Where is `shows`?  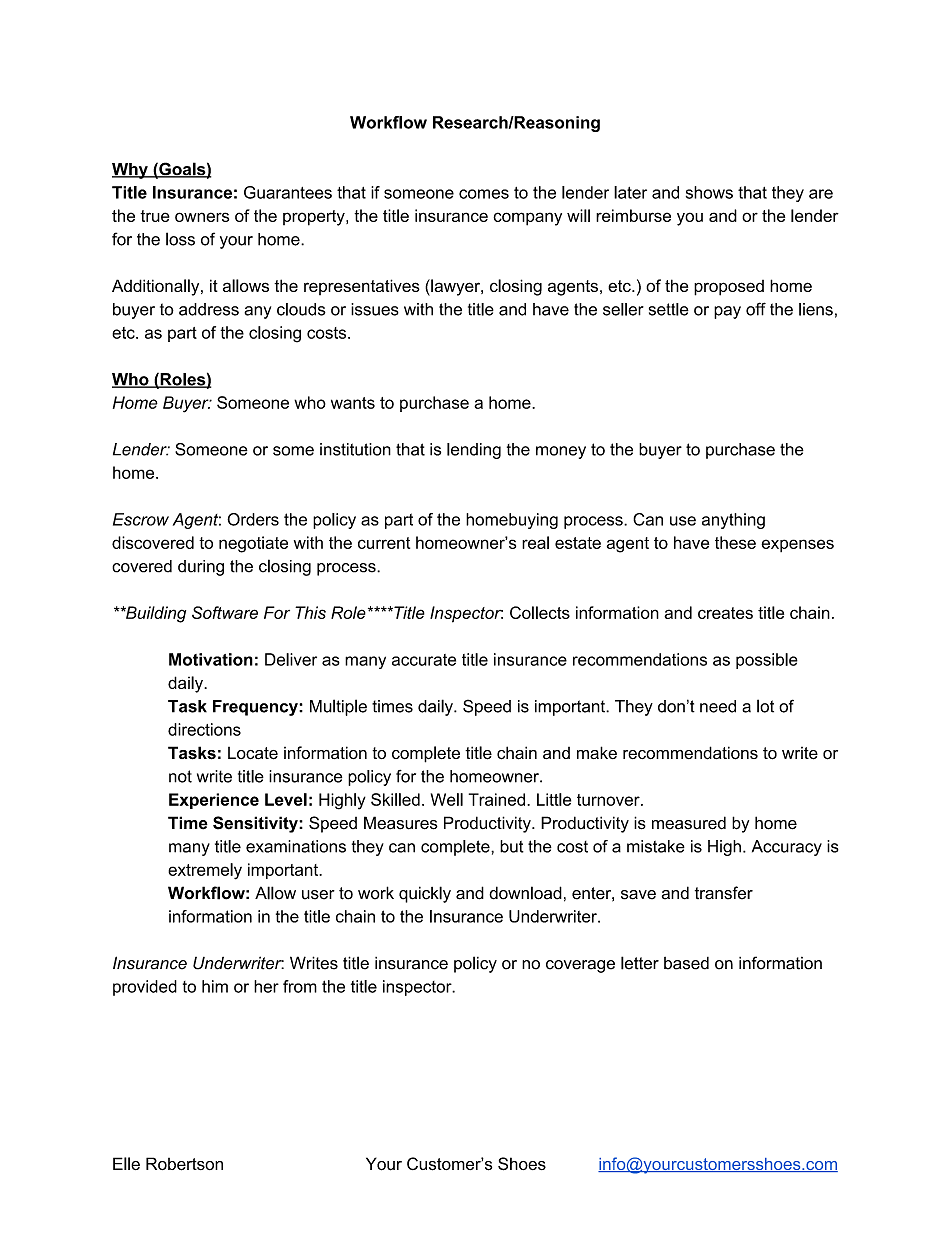
shows is located at coordinates (709, 192).
